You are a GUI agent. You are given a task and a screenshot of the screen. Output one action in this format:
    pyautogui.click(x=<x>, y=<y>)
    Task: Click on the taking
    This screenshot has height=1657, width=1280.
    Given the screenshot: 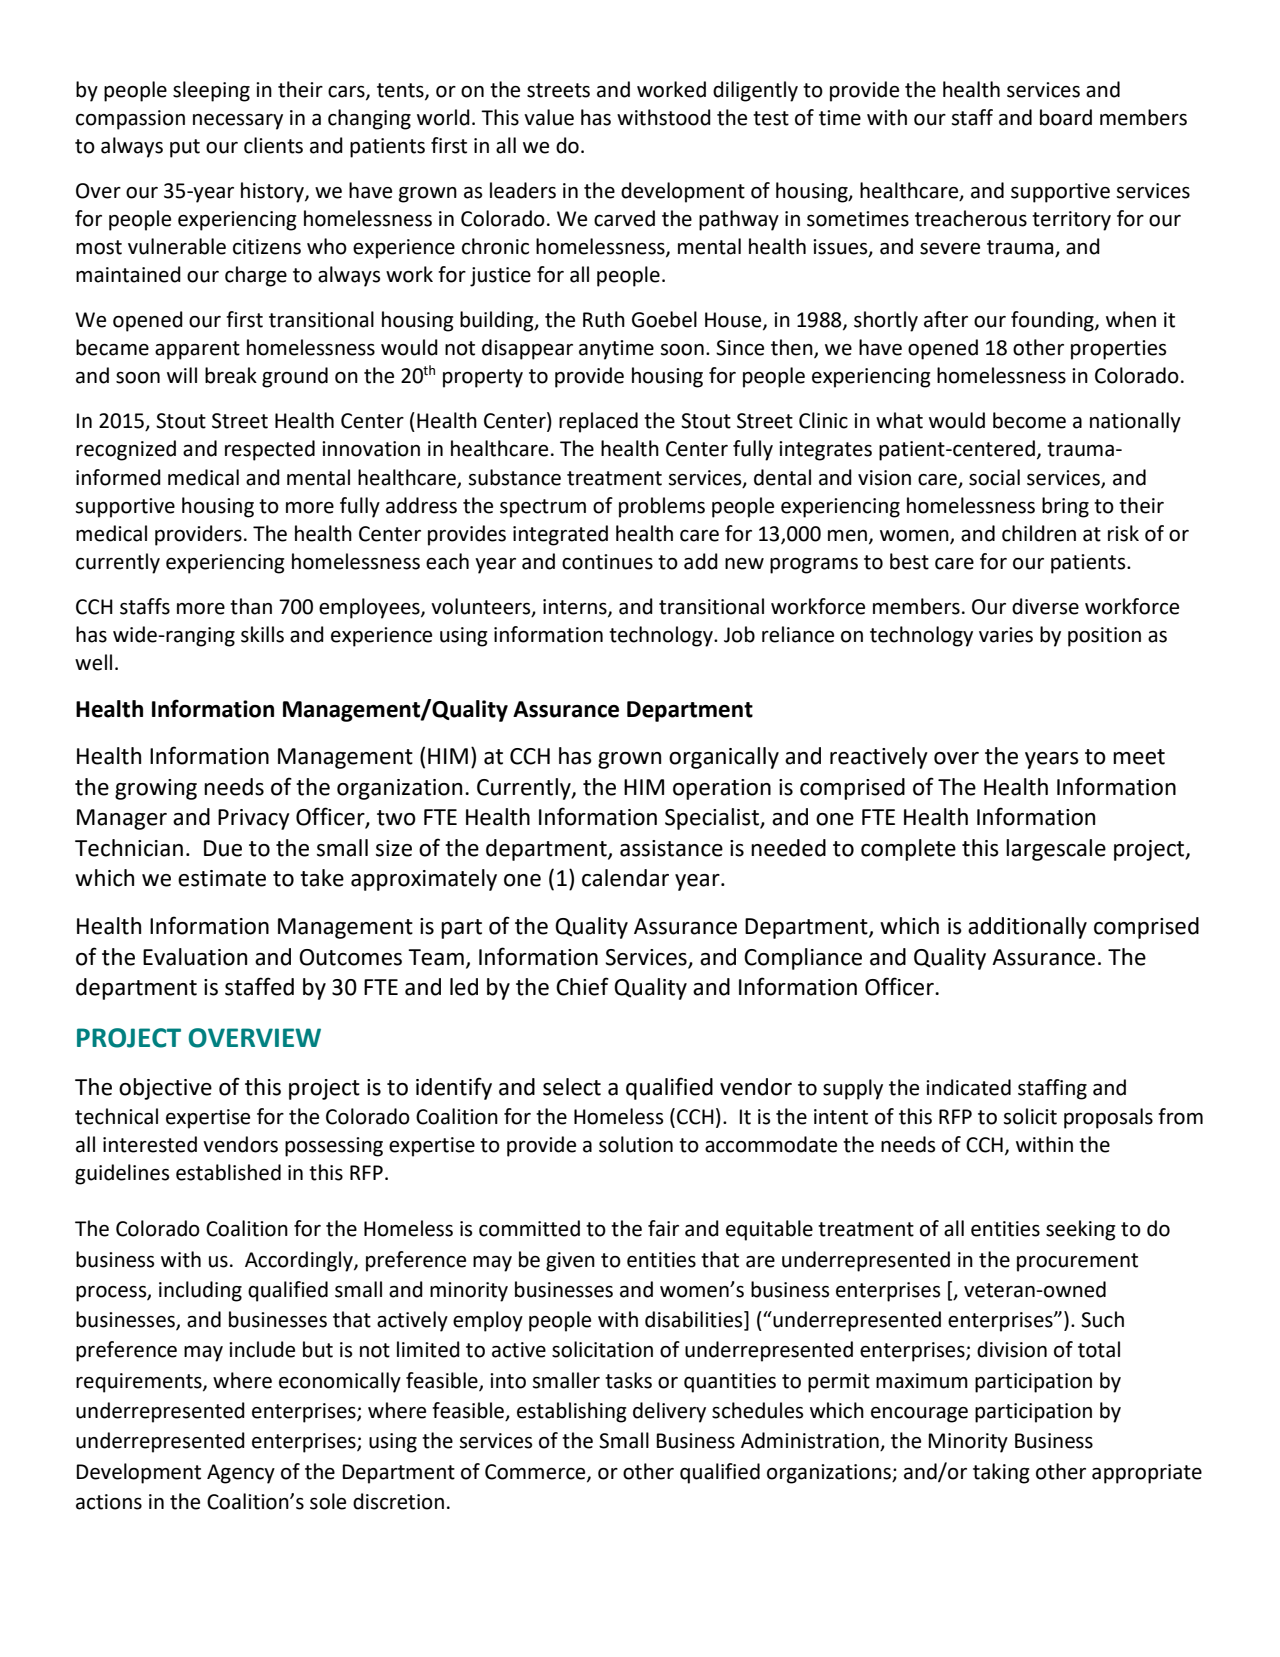 What is the action you would take?
    pyautogui.click(x=1001, y=1473)
